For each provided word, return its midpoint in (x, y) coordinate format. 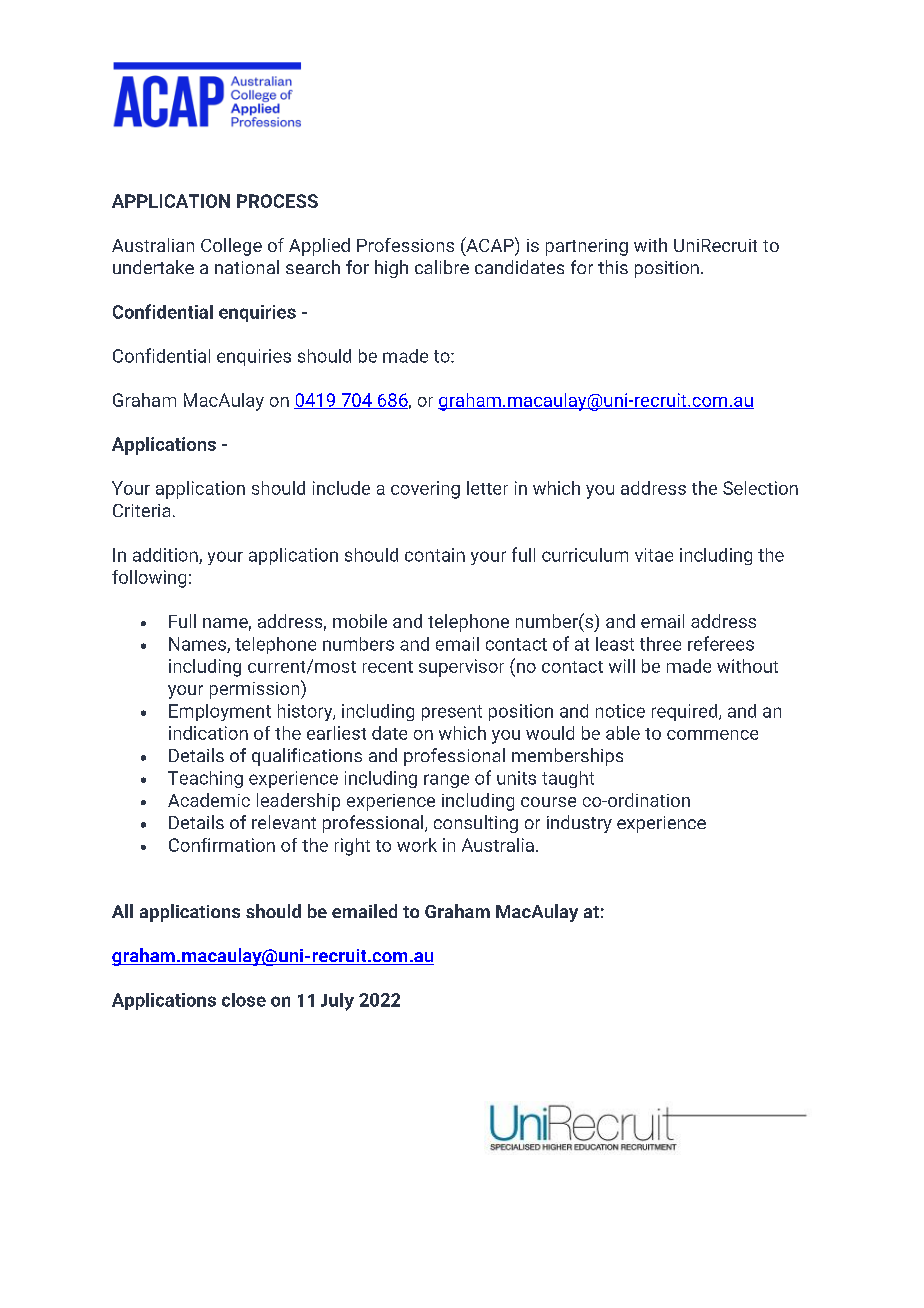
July (337, 1002)
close (244, 1000)
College (231, 247)
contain (435, 555)
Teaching (205, 779)
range (446, 781)
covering (425, 490)
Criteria (141, 510)
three (660, 644)
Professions (405, 245)
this (613, 267)
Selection (760, 488)
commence (712, 735)
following (149, 579)
